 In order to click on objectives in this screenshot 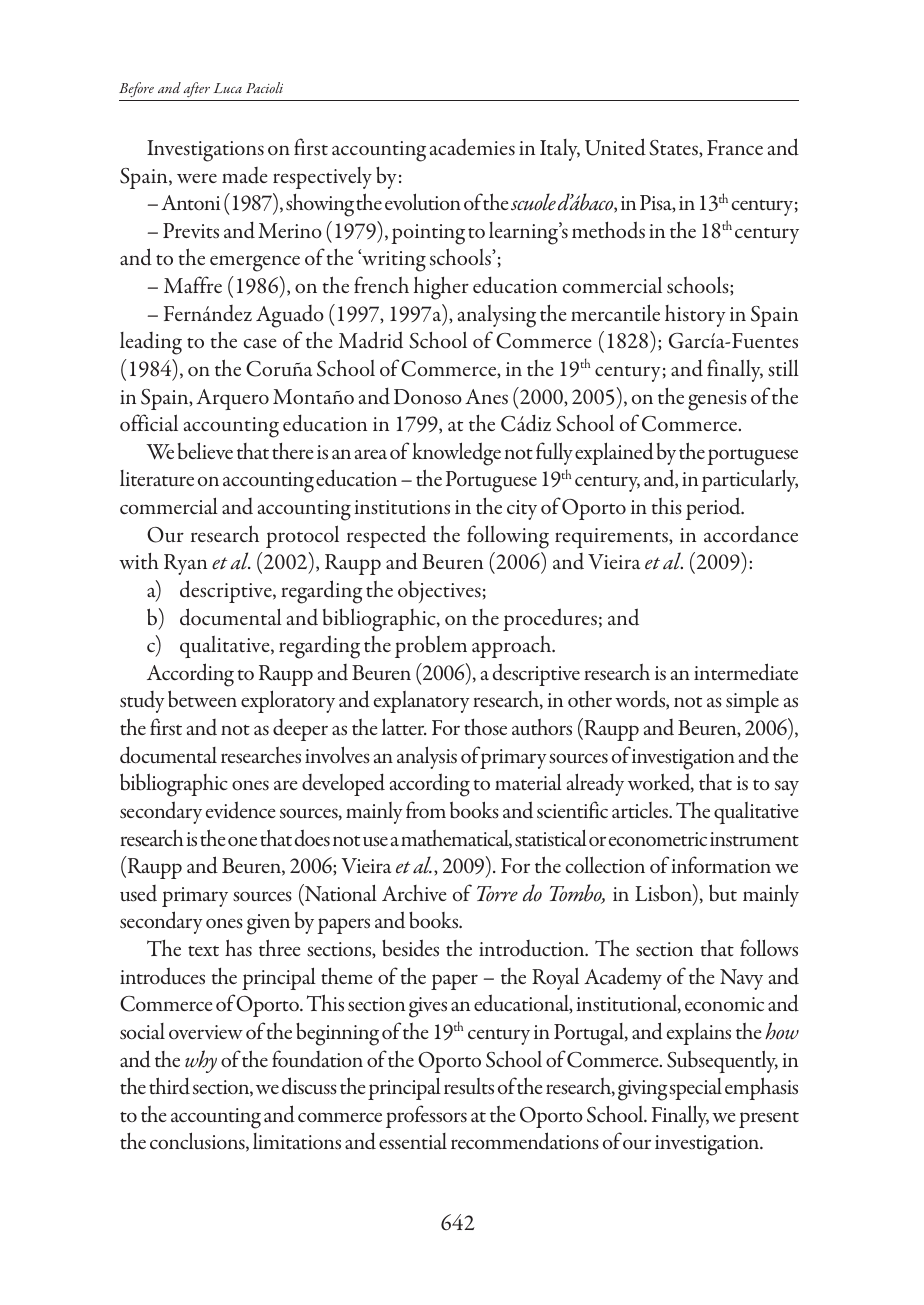, I will do `click(439, 591)`.
